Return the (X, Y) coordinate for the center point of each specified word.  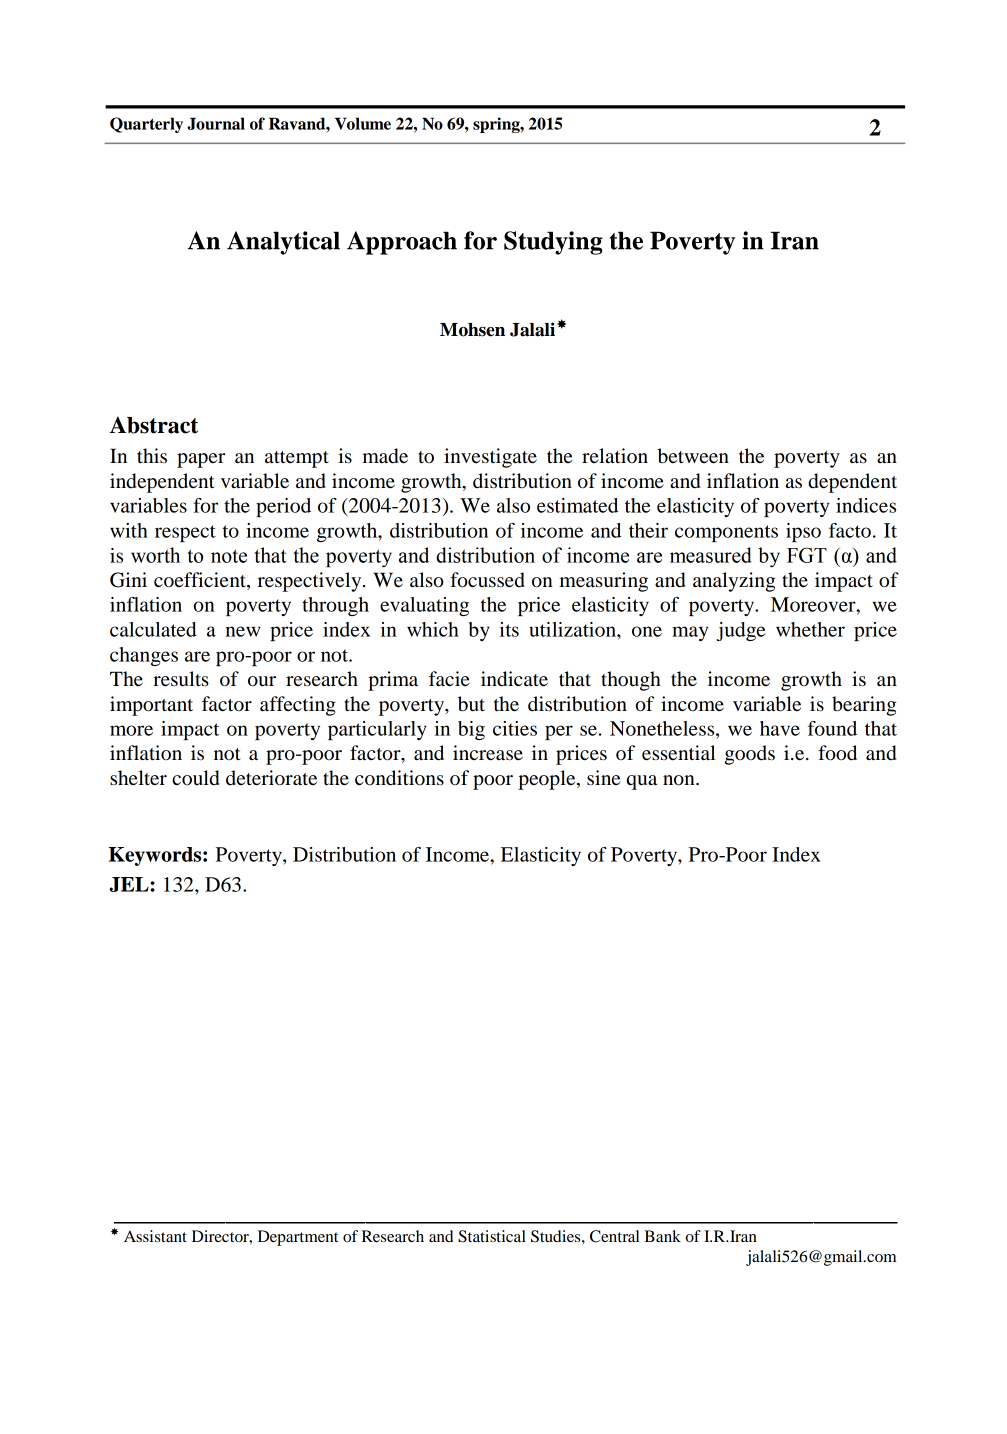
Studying (553, 243)
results (181, 679)
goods (749, 755)
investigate (490, 458)
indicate (514, 679)
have (780, 728)
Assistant (155, 1236)
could (195, 778)
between (693, 456)
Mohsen (472, 330)
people (548, 780)
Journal (216, 123)
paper (201, 460)
